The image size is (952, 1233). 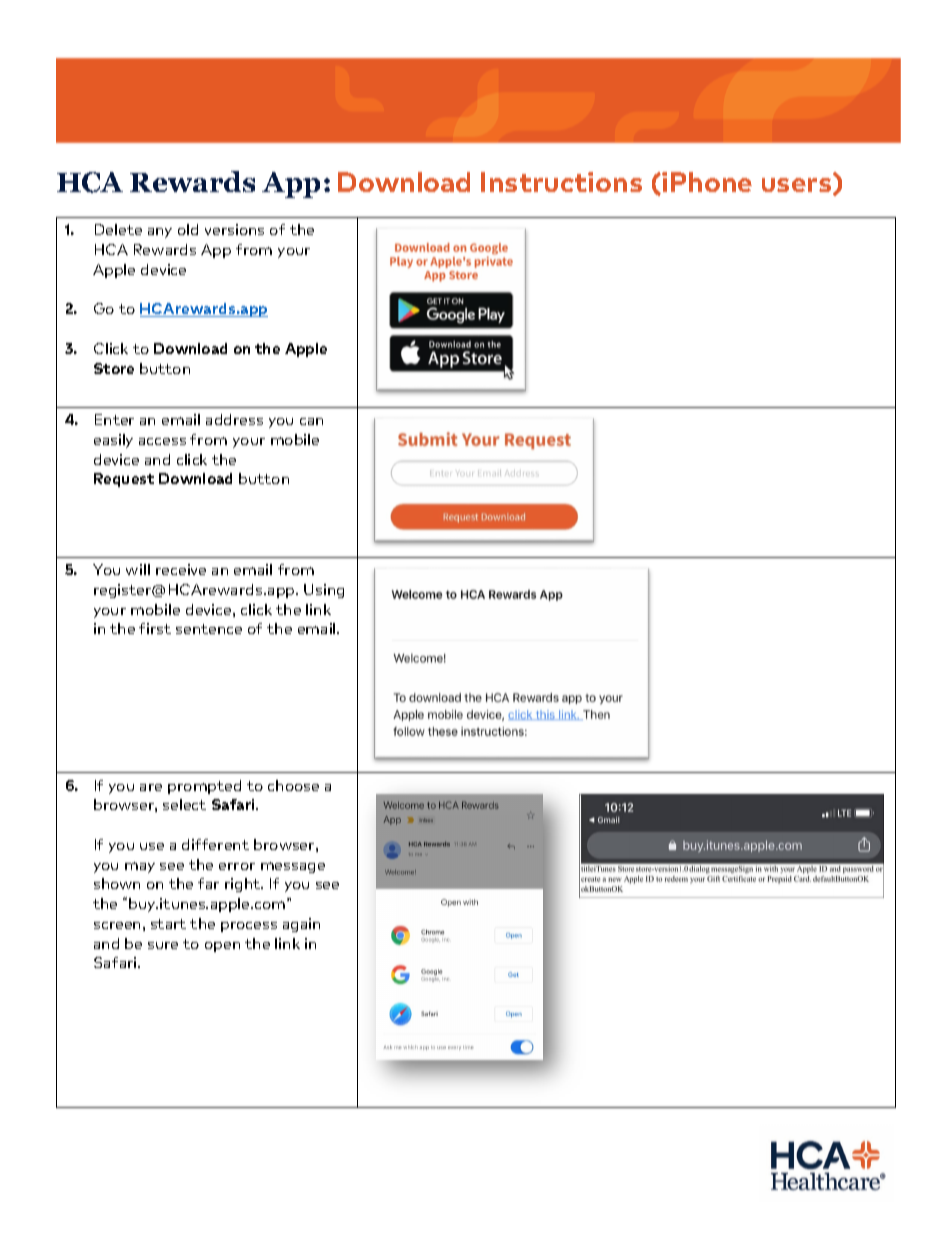 I want to click on receive, so click(x=181, y=569).
